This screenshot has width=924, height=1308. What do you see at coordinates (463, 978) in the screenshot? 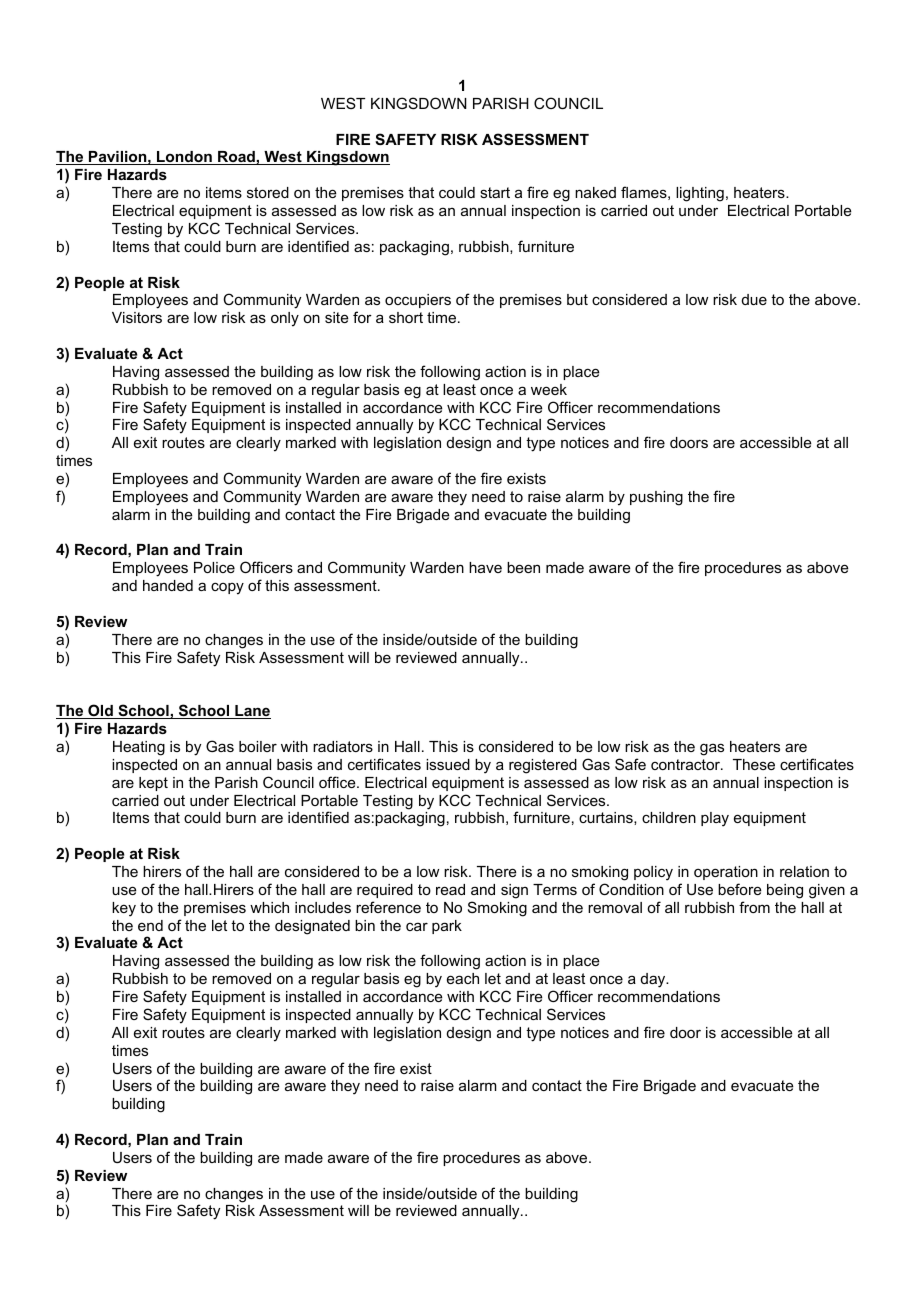
I see `each` at bounding box center [463, 978].
